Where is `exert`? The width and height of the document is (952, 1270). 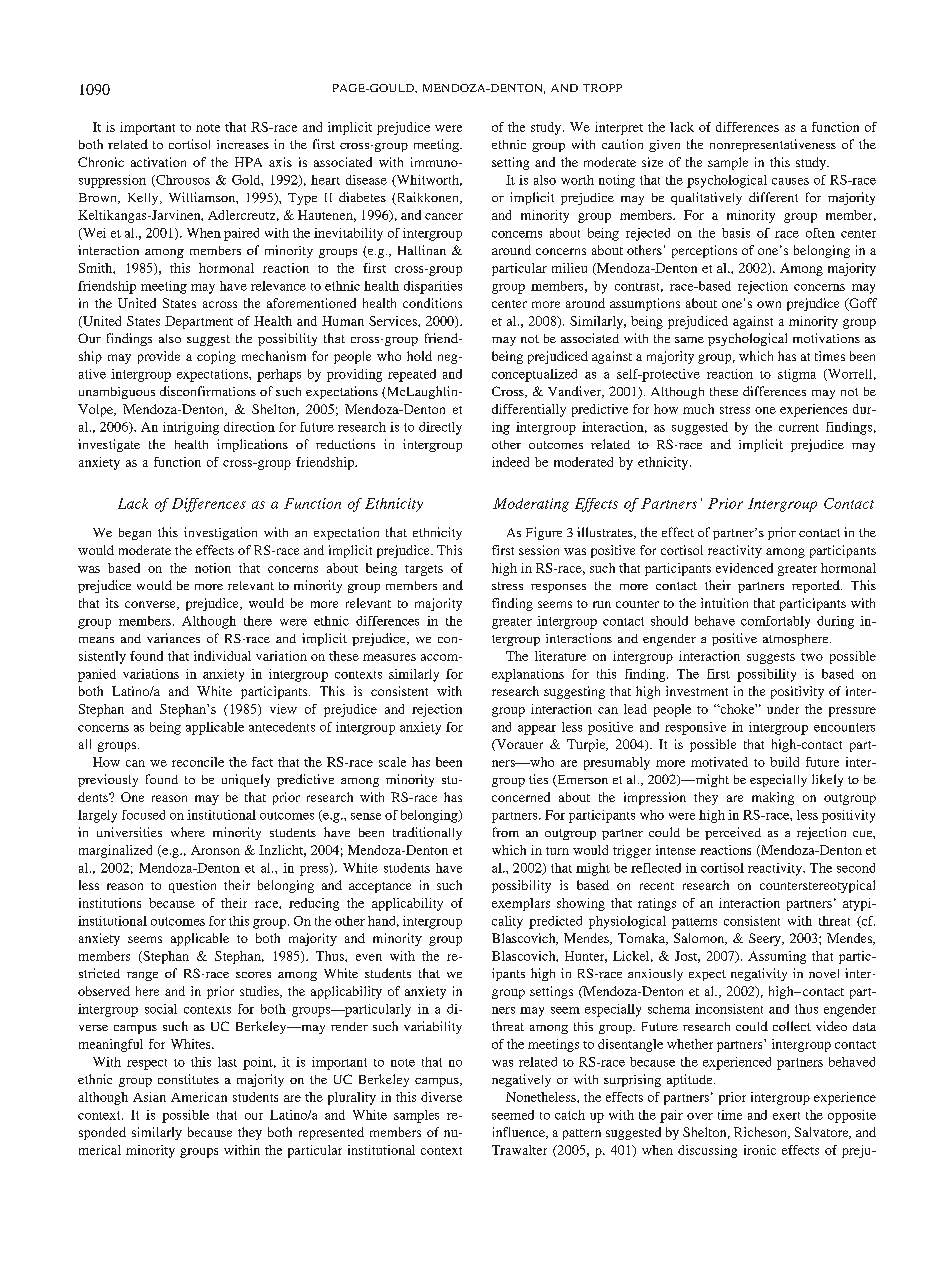 exert is located at coordinates (786, 1116).
